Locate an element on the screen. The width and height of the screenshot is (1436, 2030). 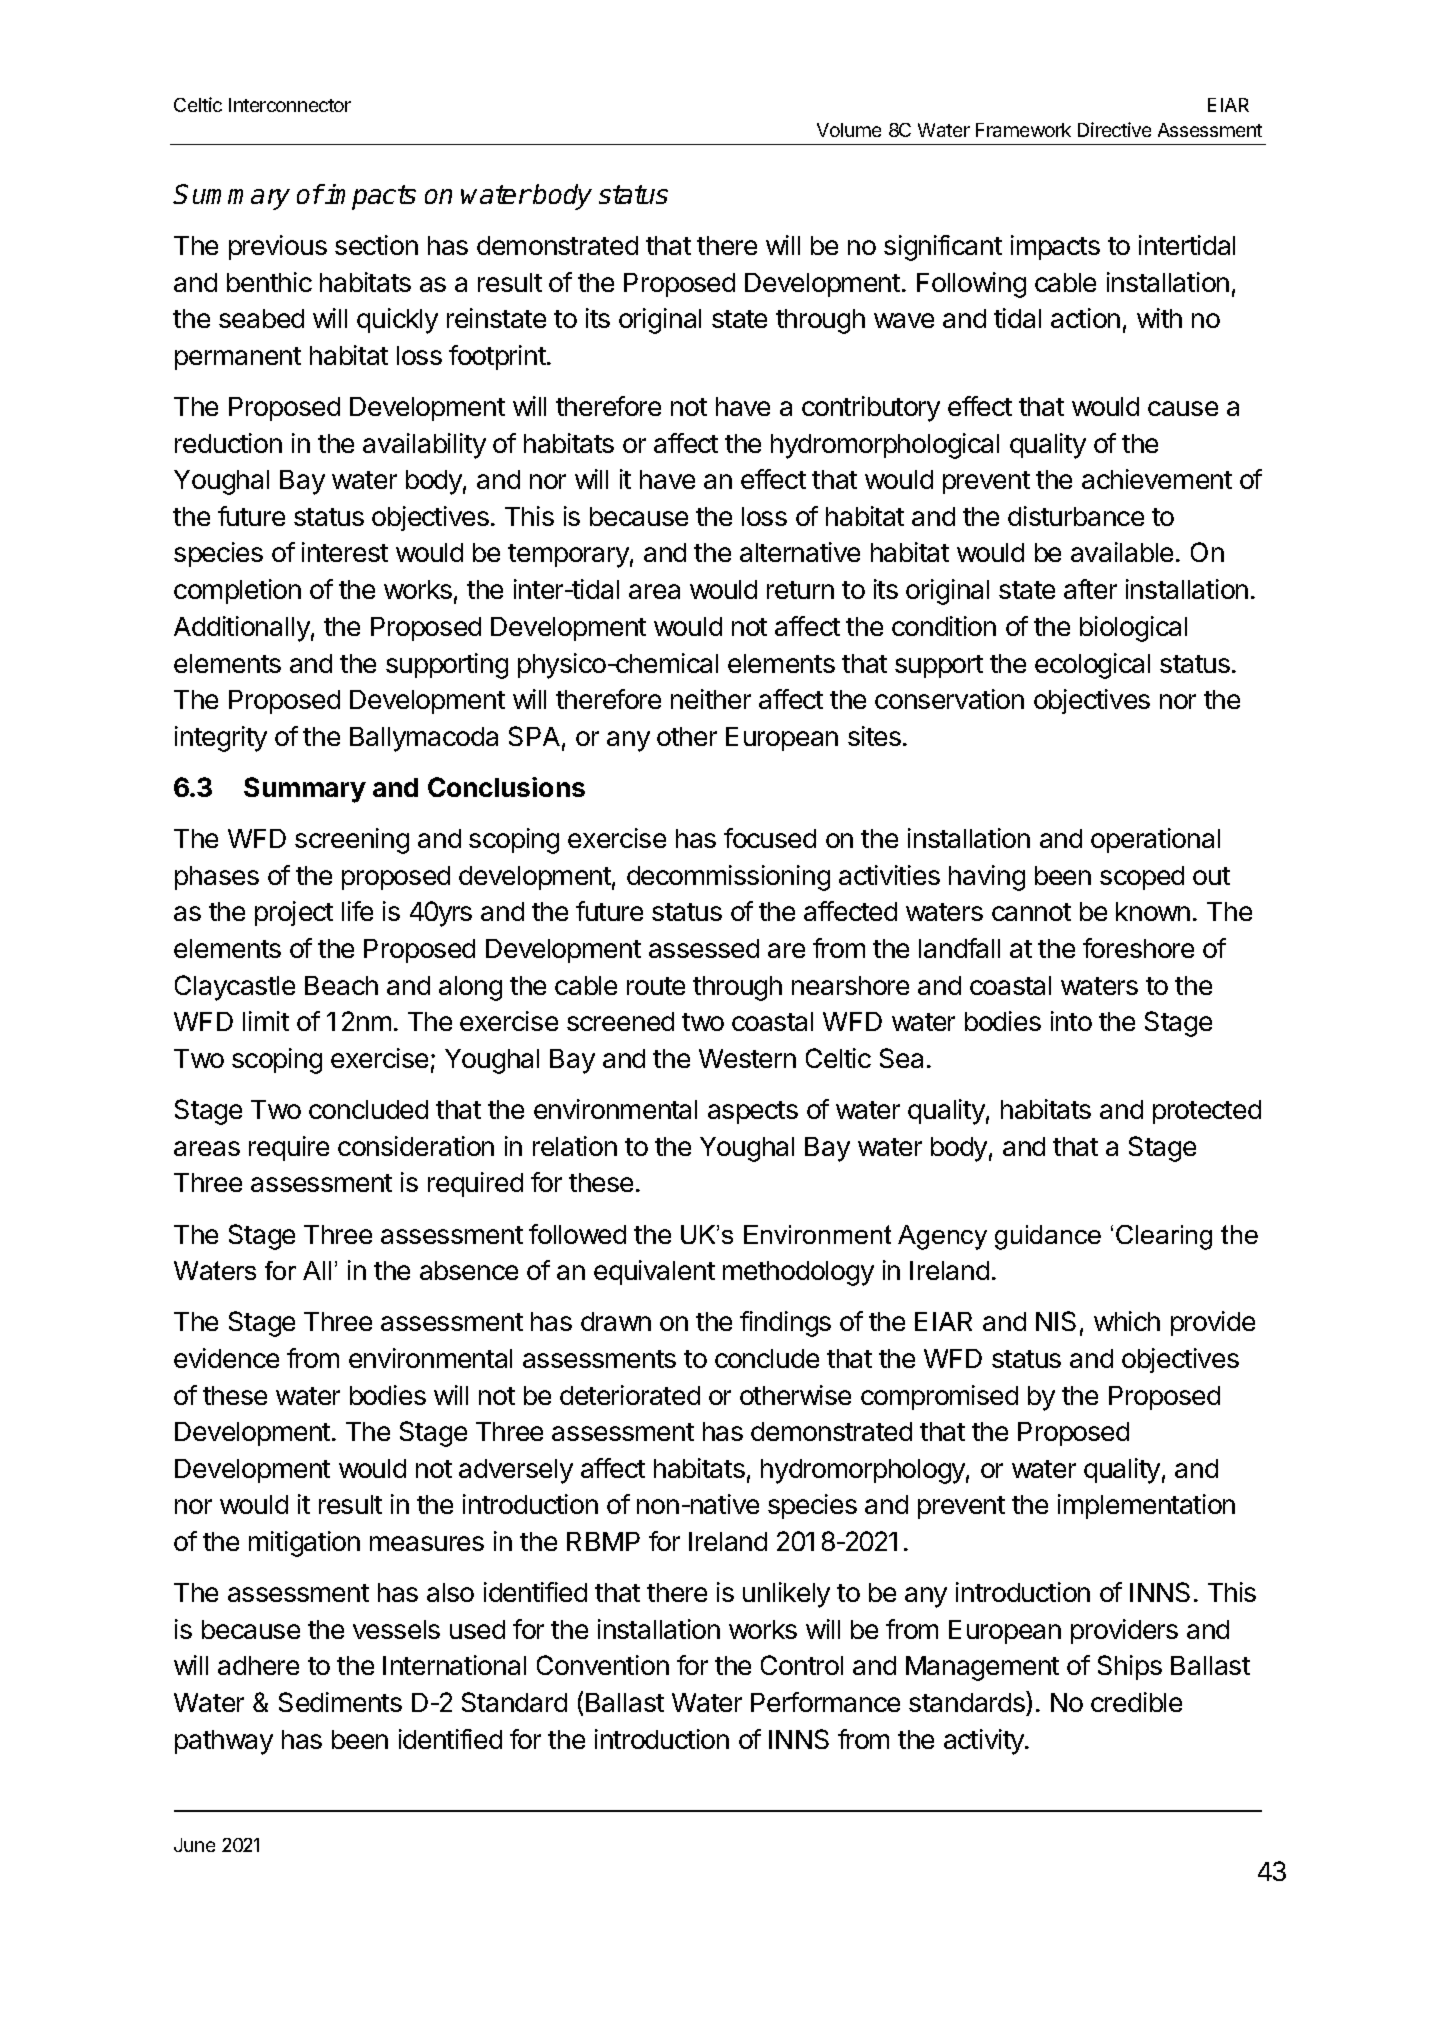
integrity is located at coordinates (221, 739).
